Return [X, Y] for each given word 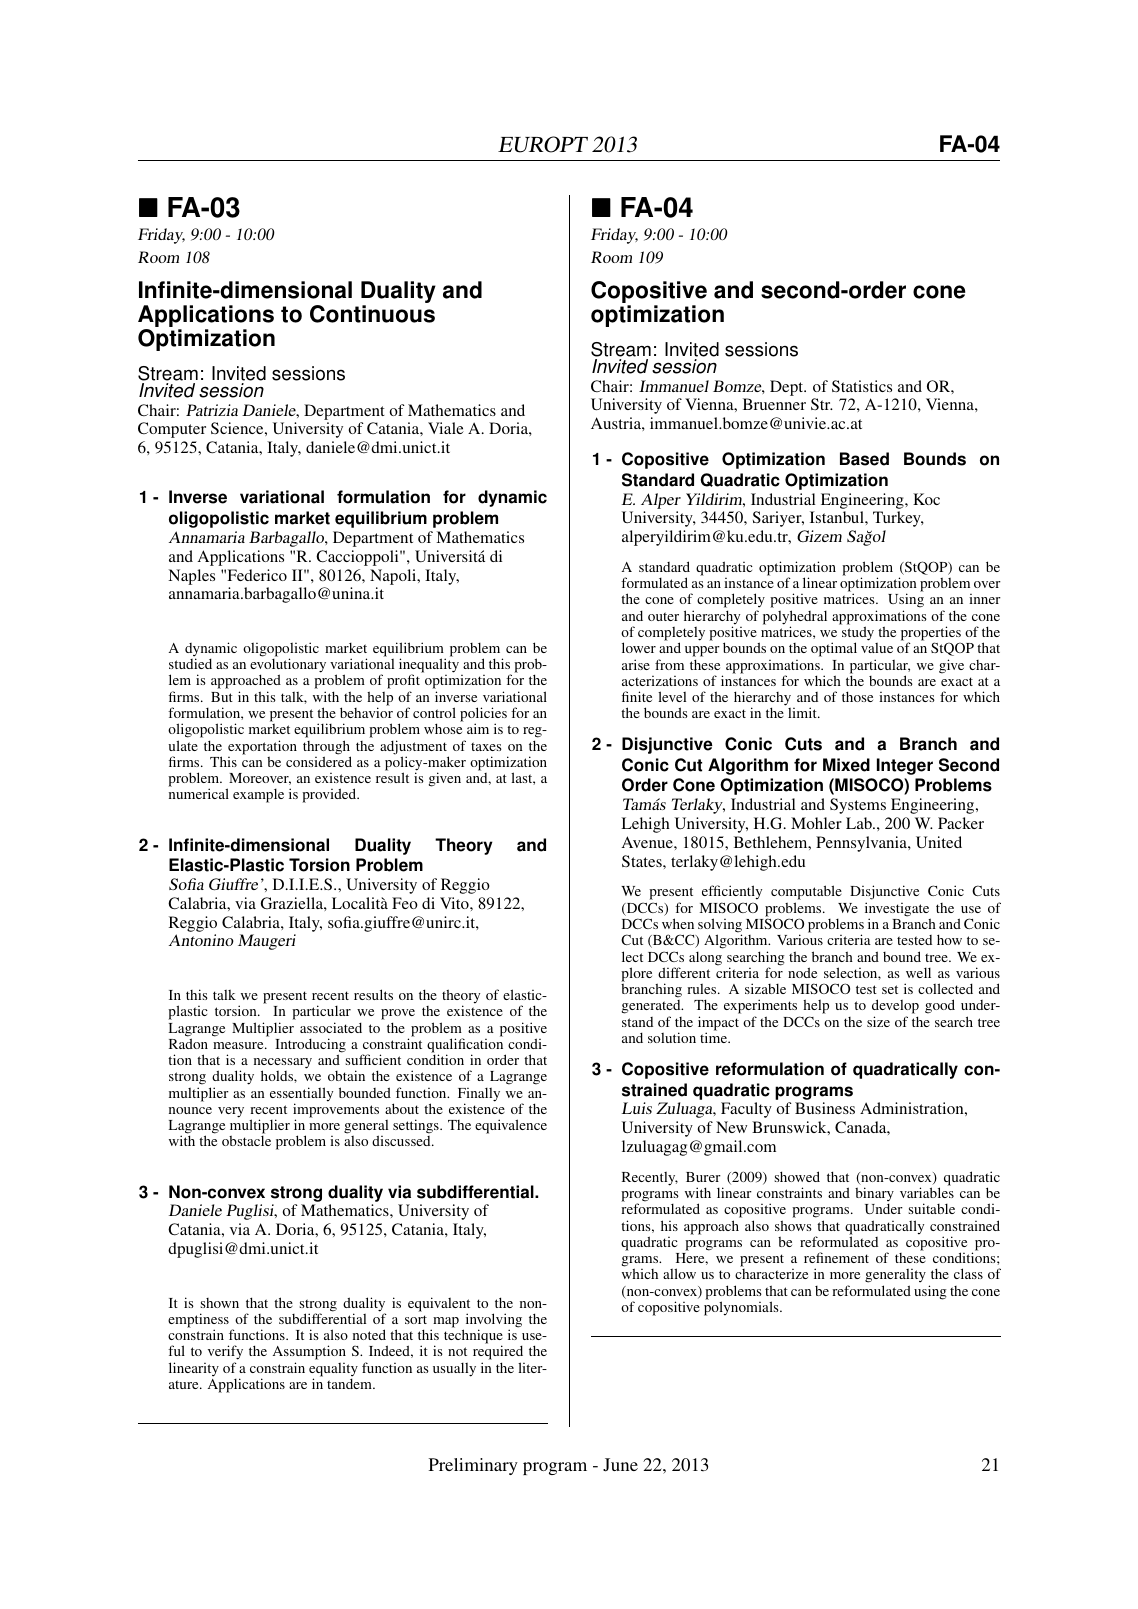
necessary [283, 1064]
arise [636, 664]
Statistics [862, 386]
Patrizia [212, 410]
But [222, 697]
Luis [637, 1108]
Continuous [372, 314]
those [857, 696]
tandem [350, 1383]
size [878, 1021]
